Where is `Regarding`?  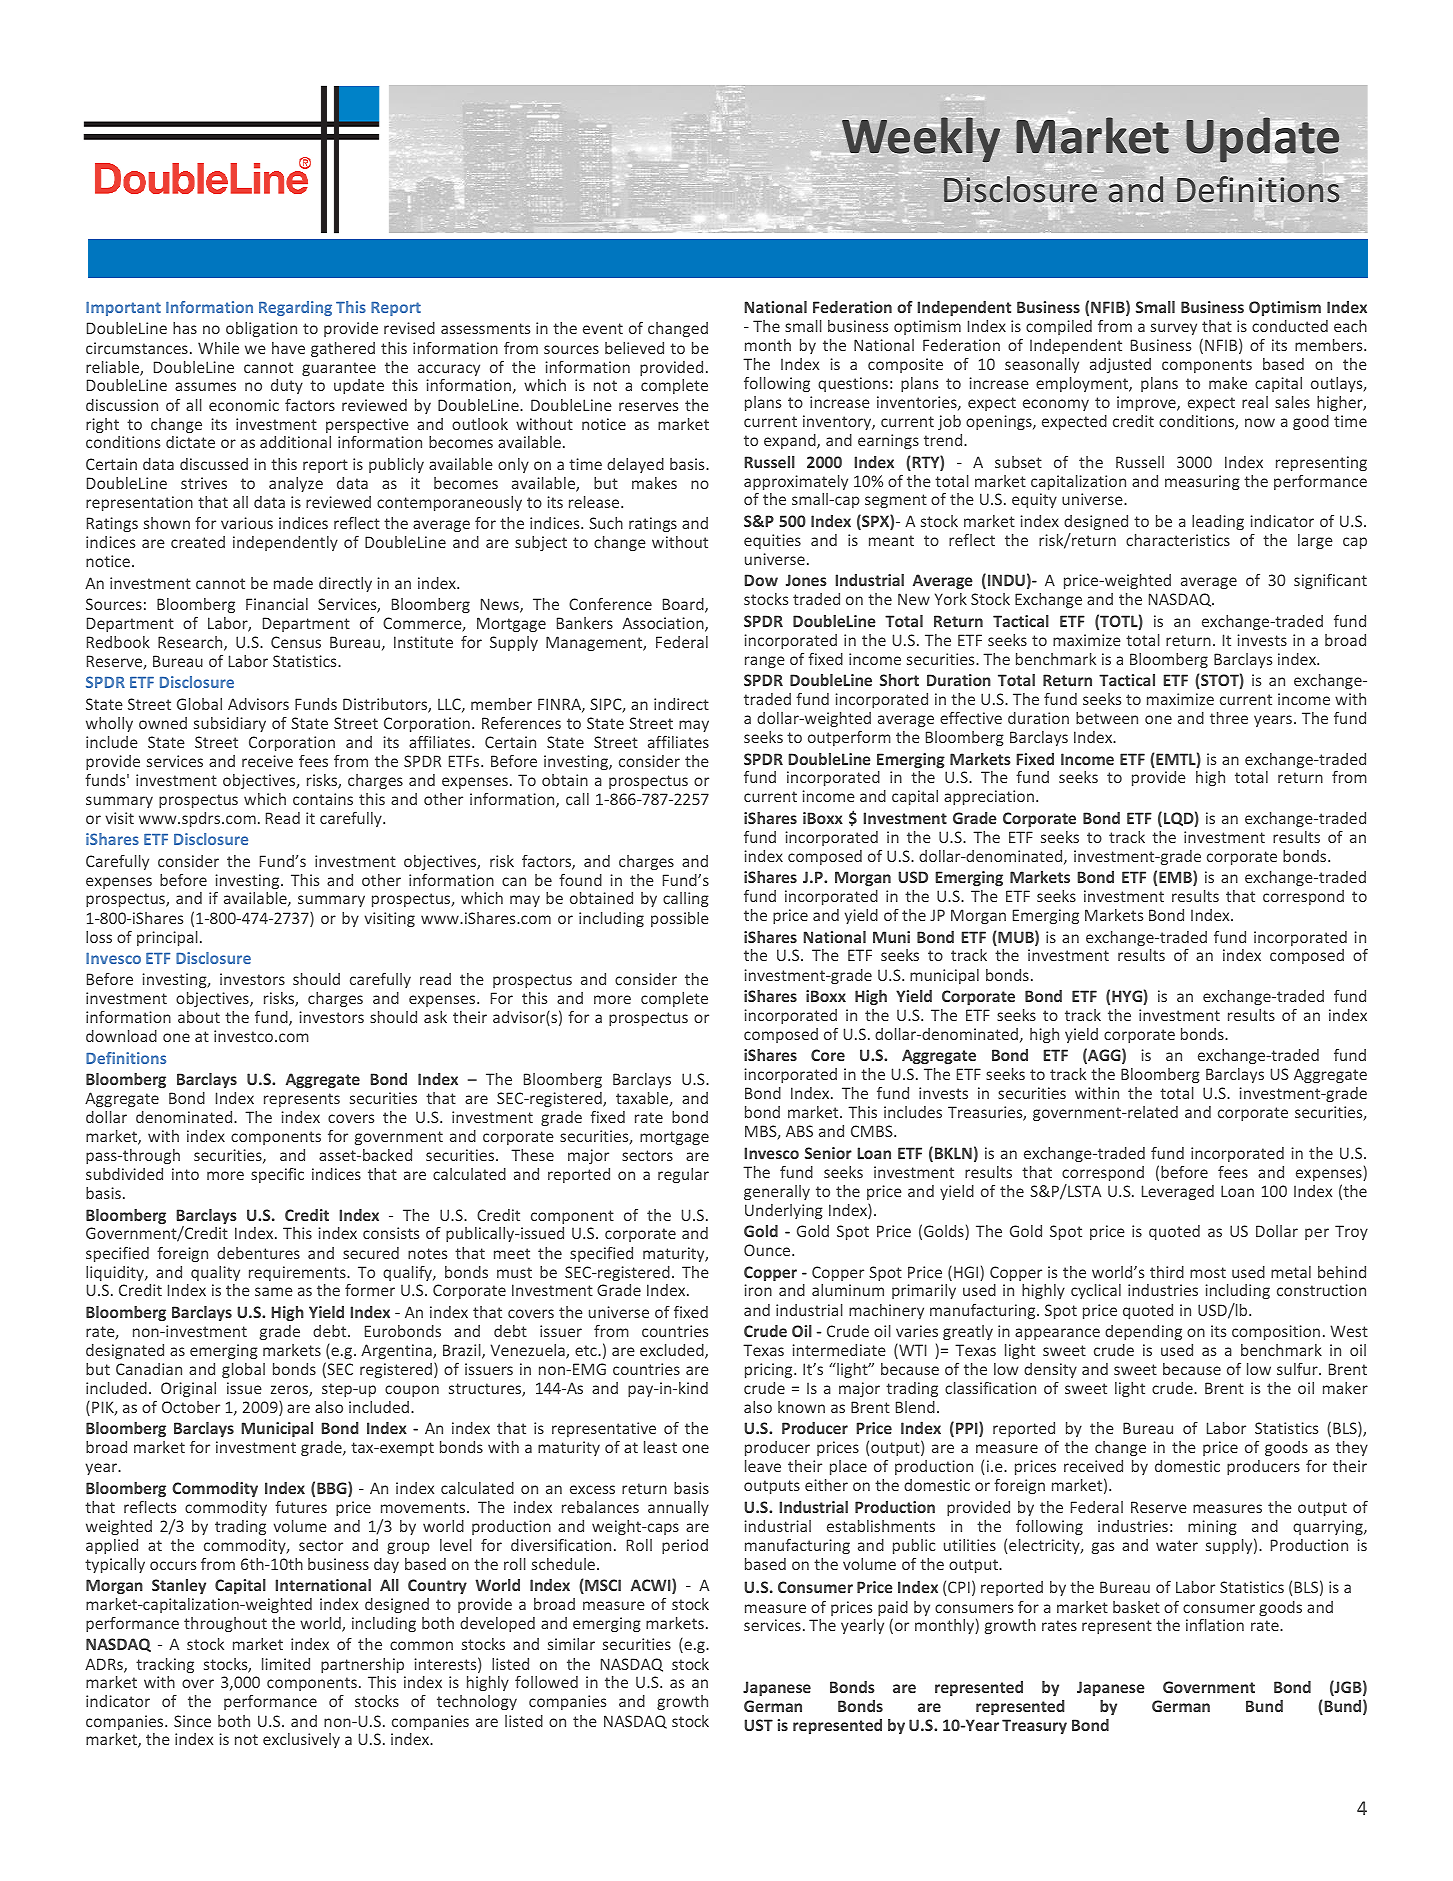 Regarding is located at coordinates (295, 308).
